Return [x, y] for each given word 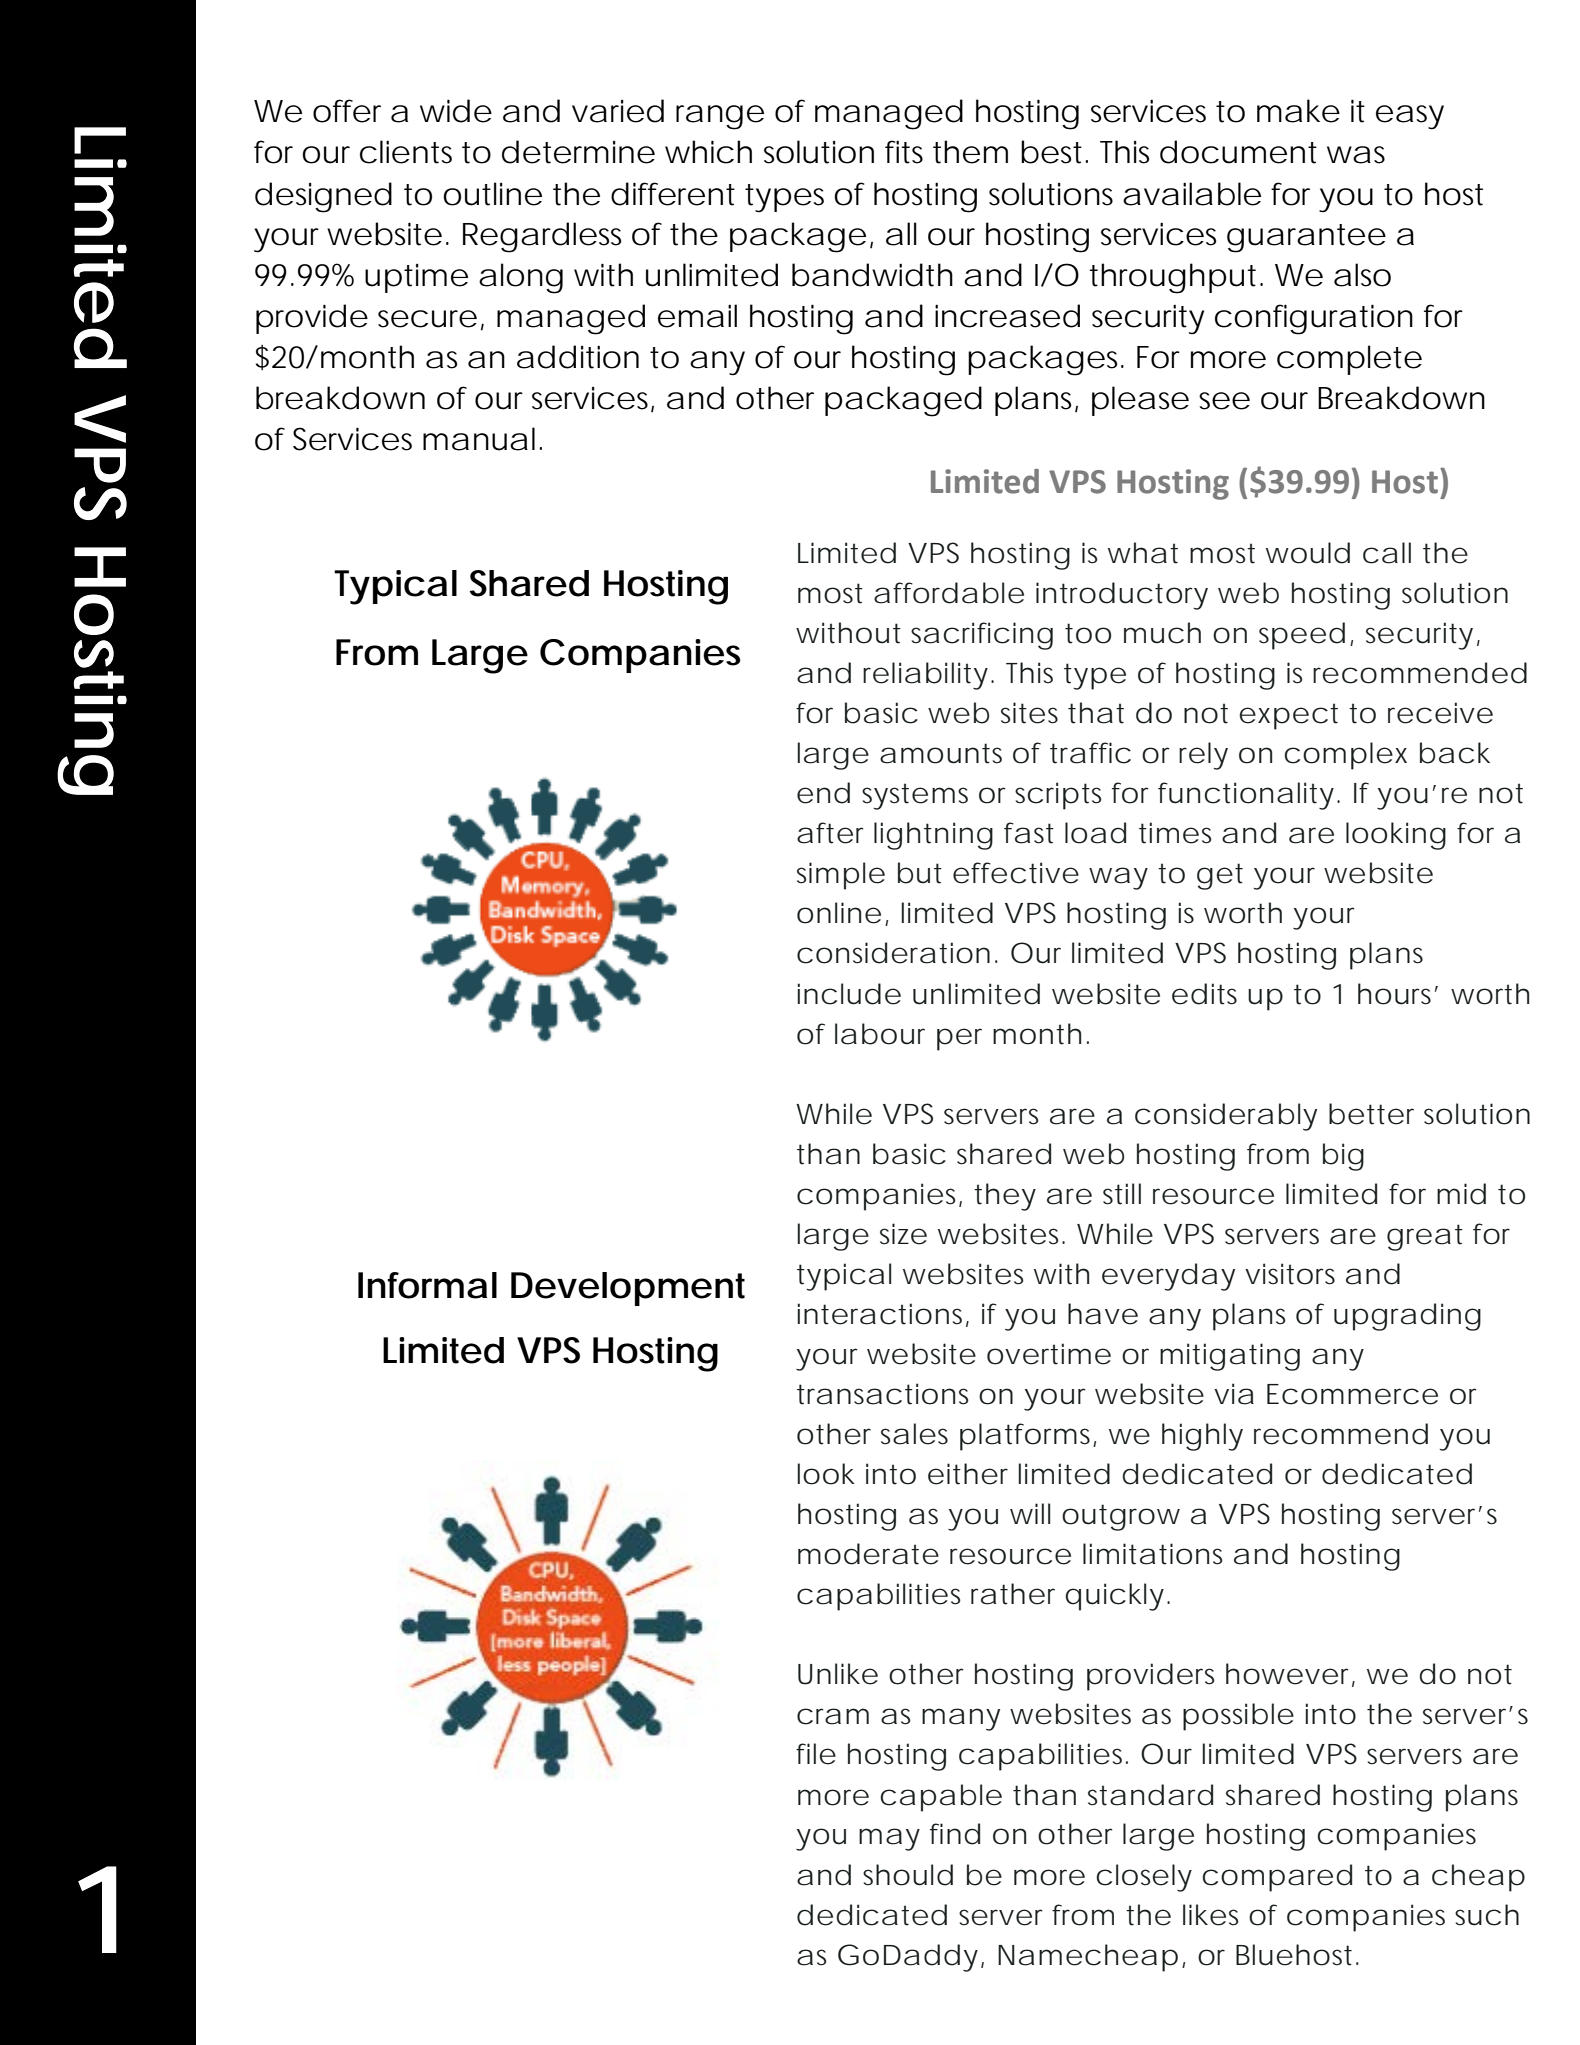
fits [904, 152]
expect [1288, 716]
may [889, 1839]
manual [479, 439]
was [1356, 155]
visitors [1290, 1274]
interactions [879, 1314]
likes [1211, 1915]
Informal [427, 1285]
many [961, 1719]
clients [406, 152]
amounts [941, 753]
